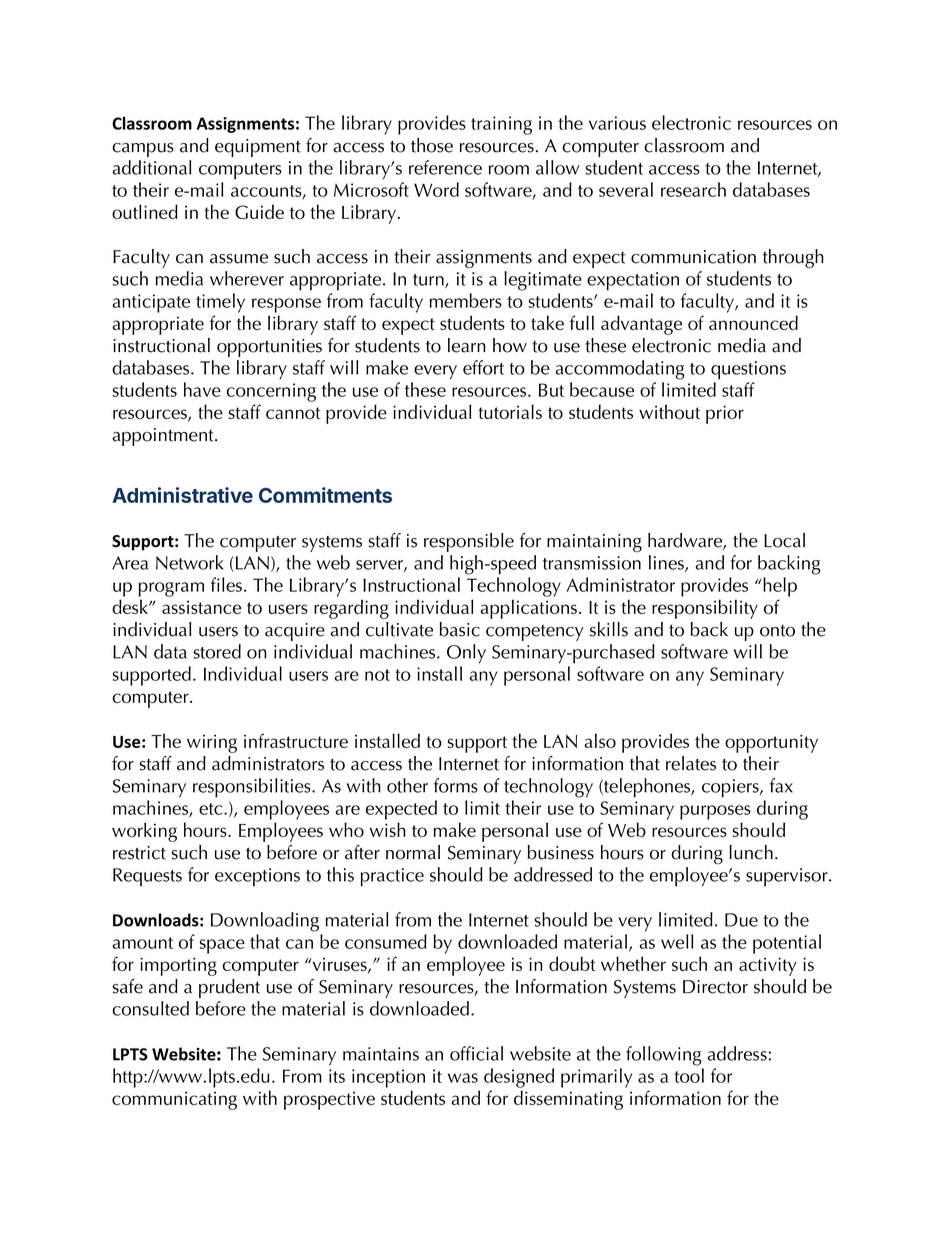 Image resolution: width=952 pixels, height=1233 pixels. Describe the element at coordinates (459, 629) in the page. I see `basic` at that location.
